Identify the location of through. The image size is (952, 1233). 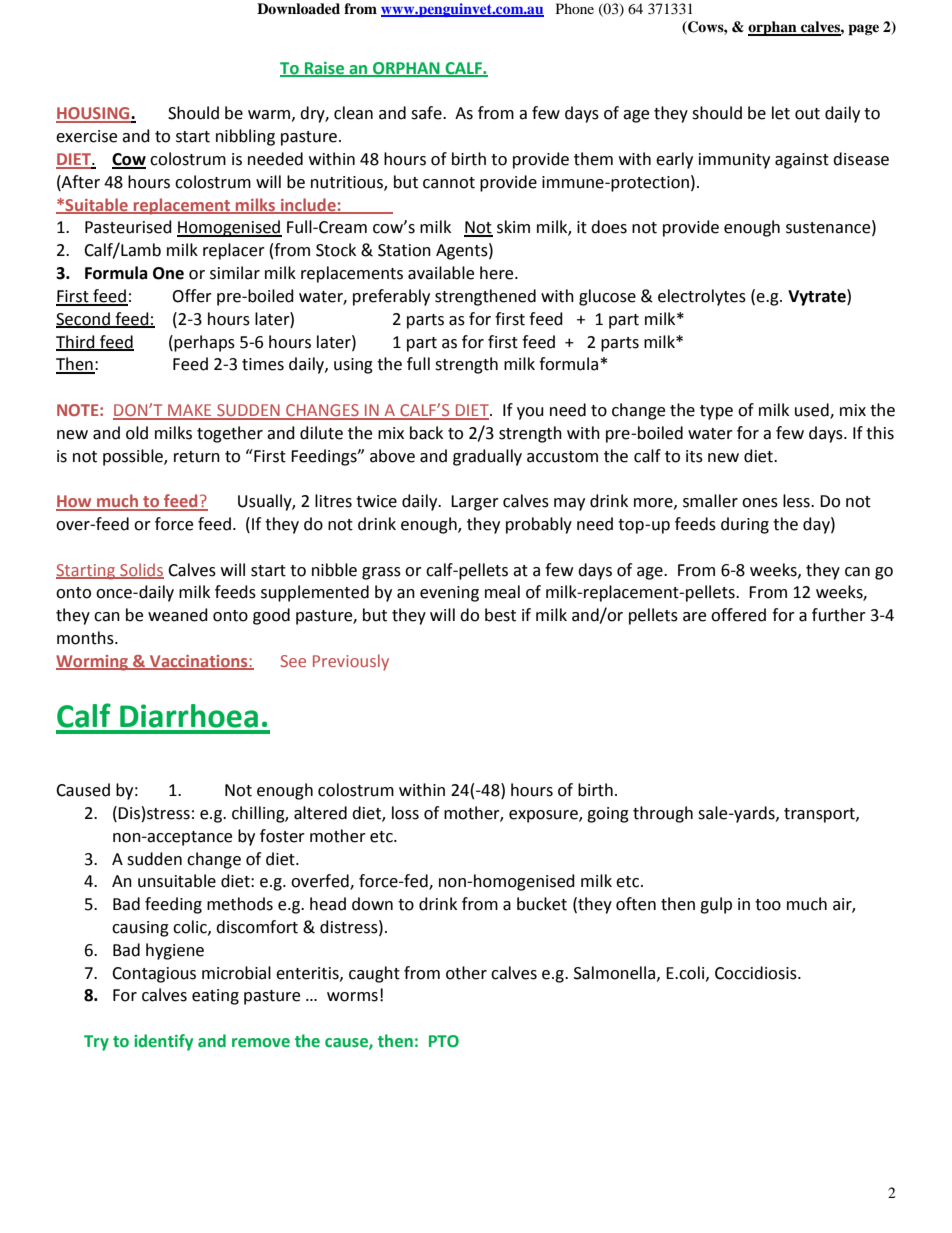
(663, 814).
